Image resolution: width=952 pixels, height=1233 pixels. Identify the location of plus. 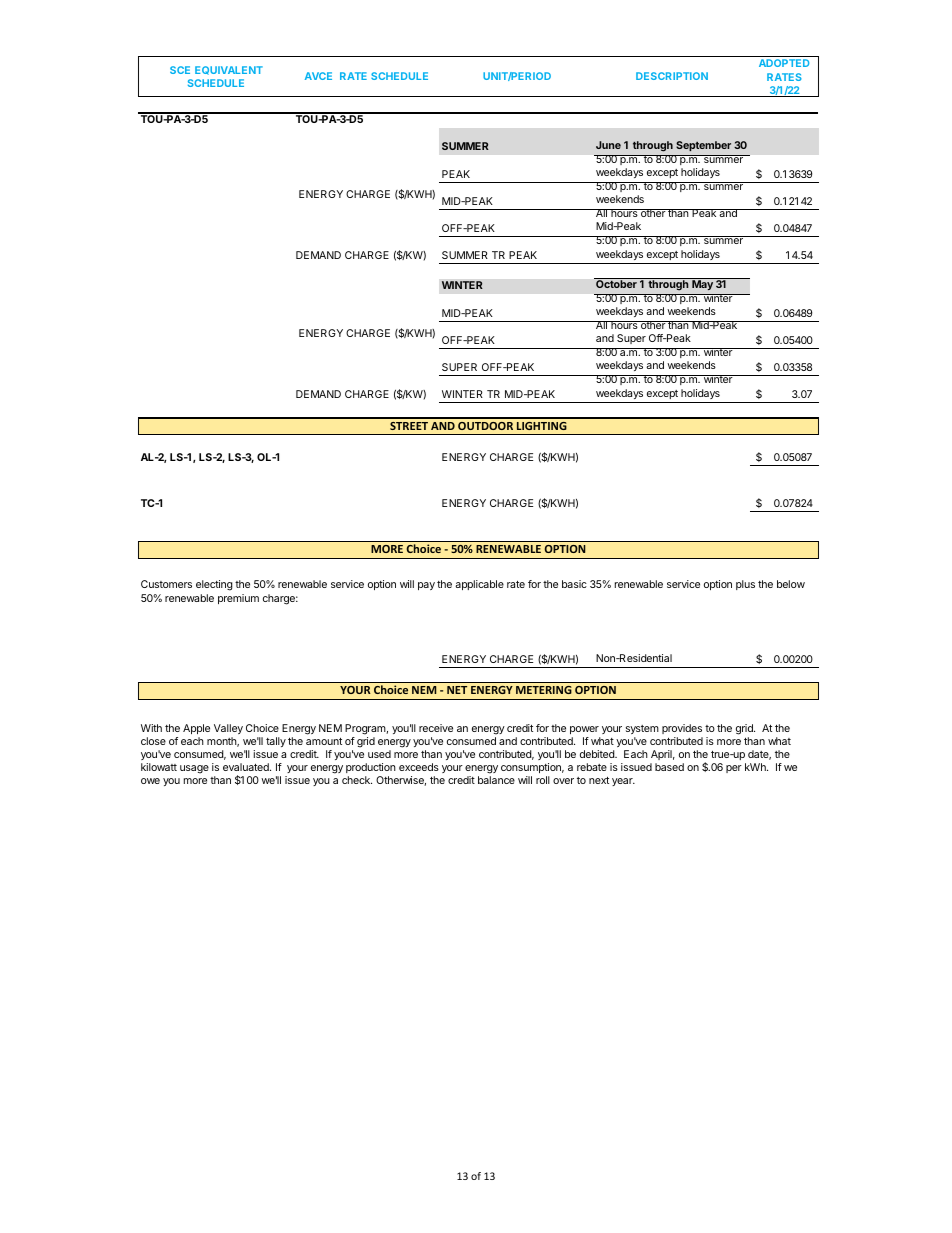
(745, 585).
